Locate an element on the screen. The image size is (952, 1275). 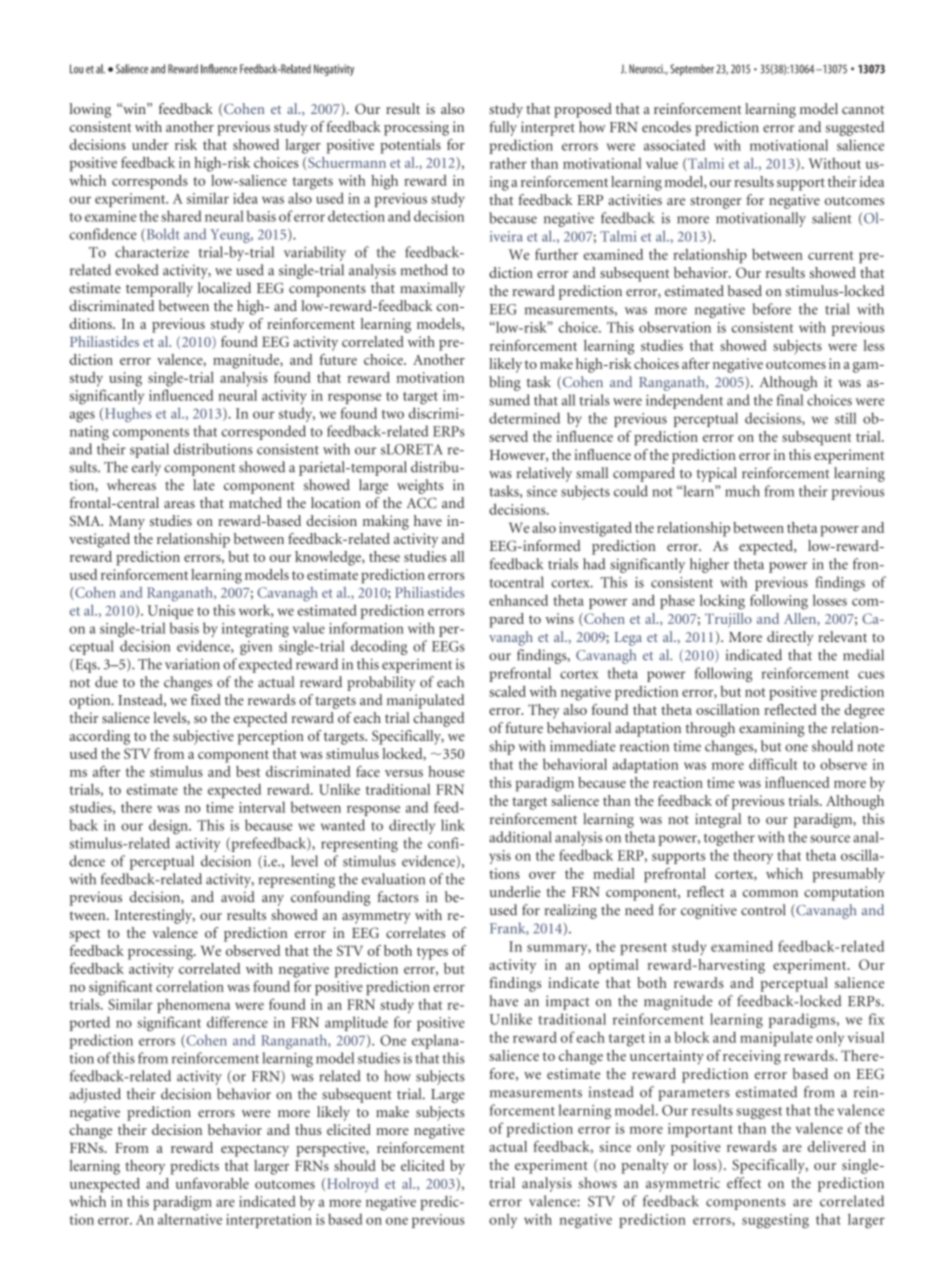
together is located at coordinates (729, 838).
